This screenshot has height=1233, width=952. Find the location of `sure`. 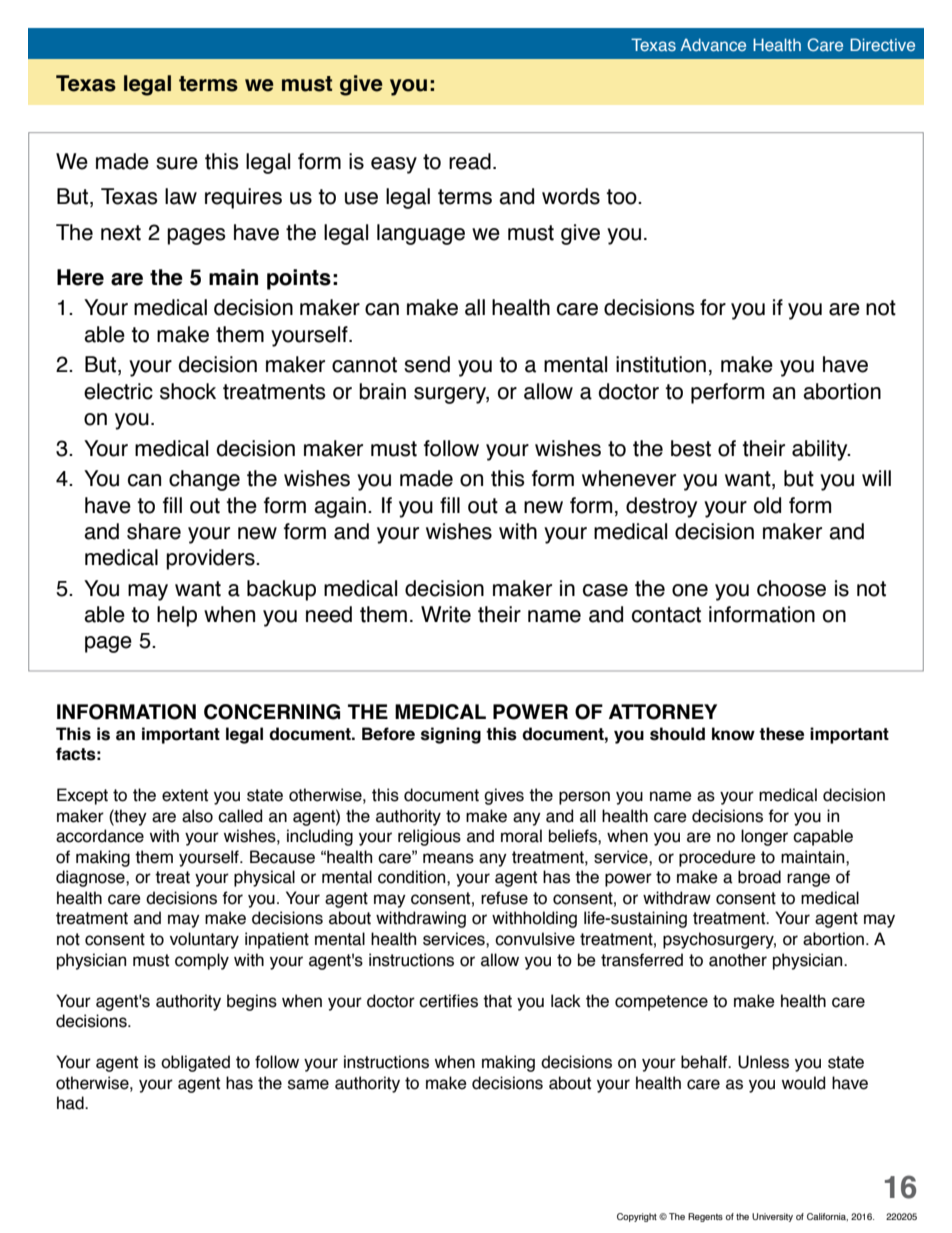

sure is located at coordinates (177, 163).
